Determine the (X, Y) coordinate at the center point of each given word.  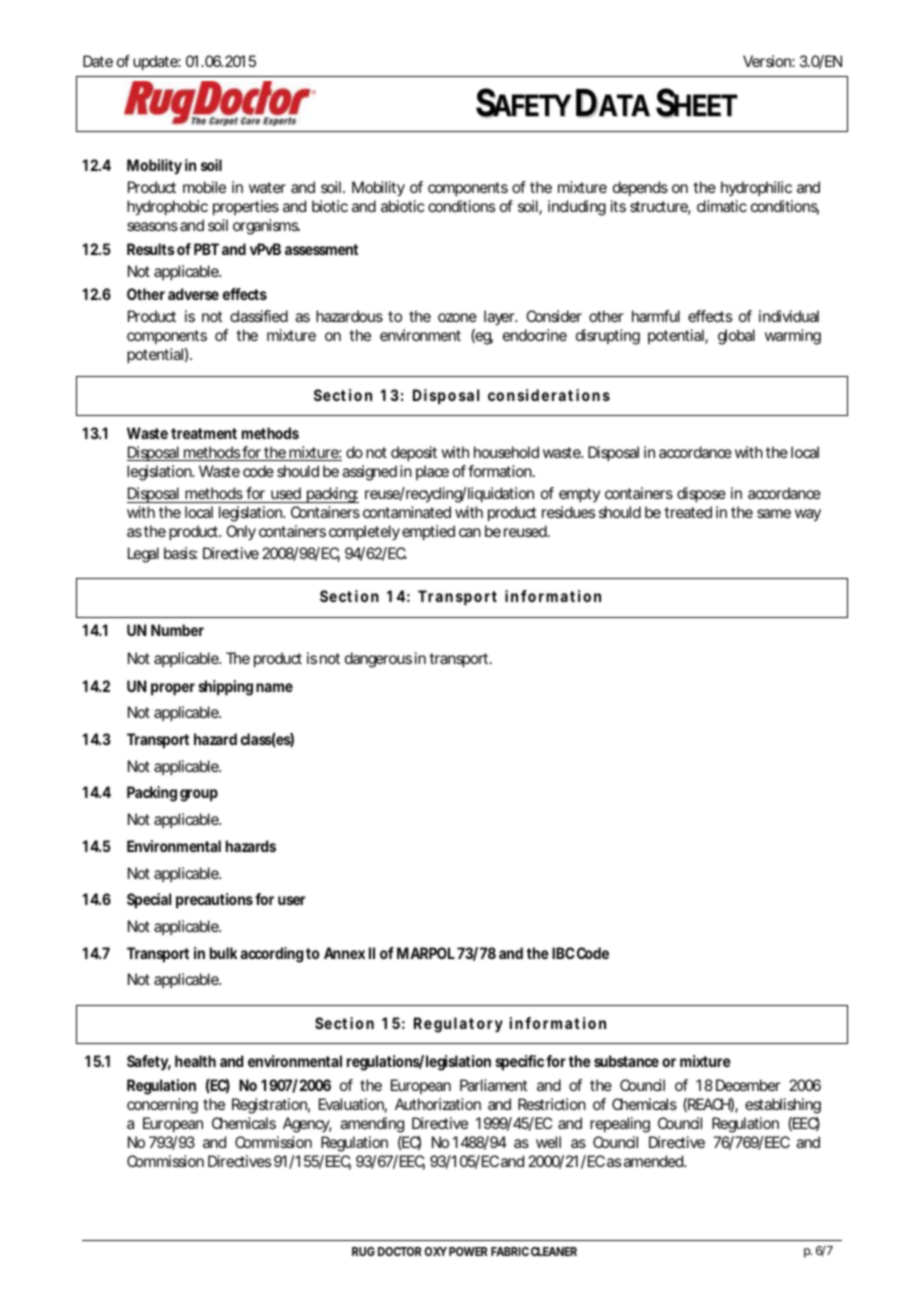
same (774, 513)
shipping (226, 688)
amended (654, 1161)
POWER (468, 1251)
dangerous (378, 660)
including (577, 208)
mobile (204, 187)
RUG (363, 1251)
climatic (722, 206)
